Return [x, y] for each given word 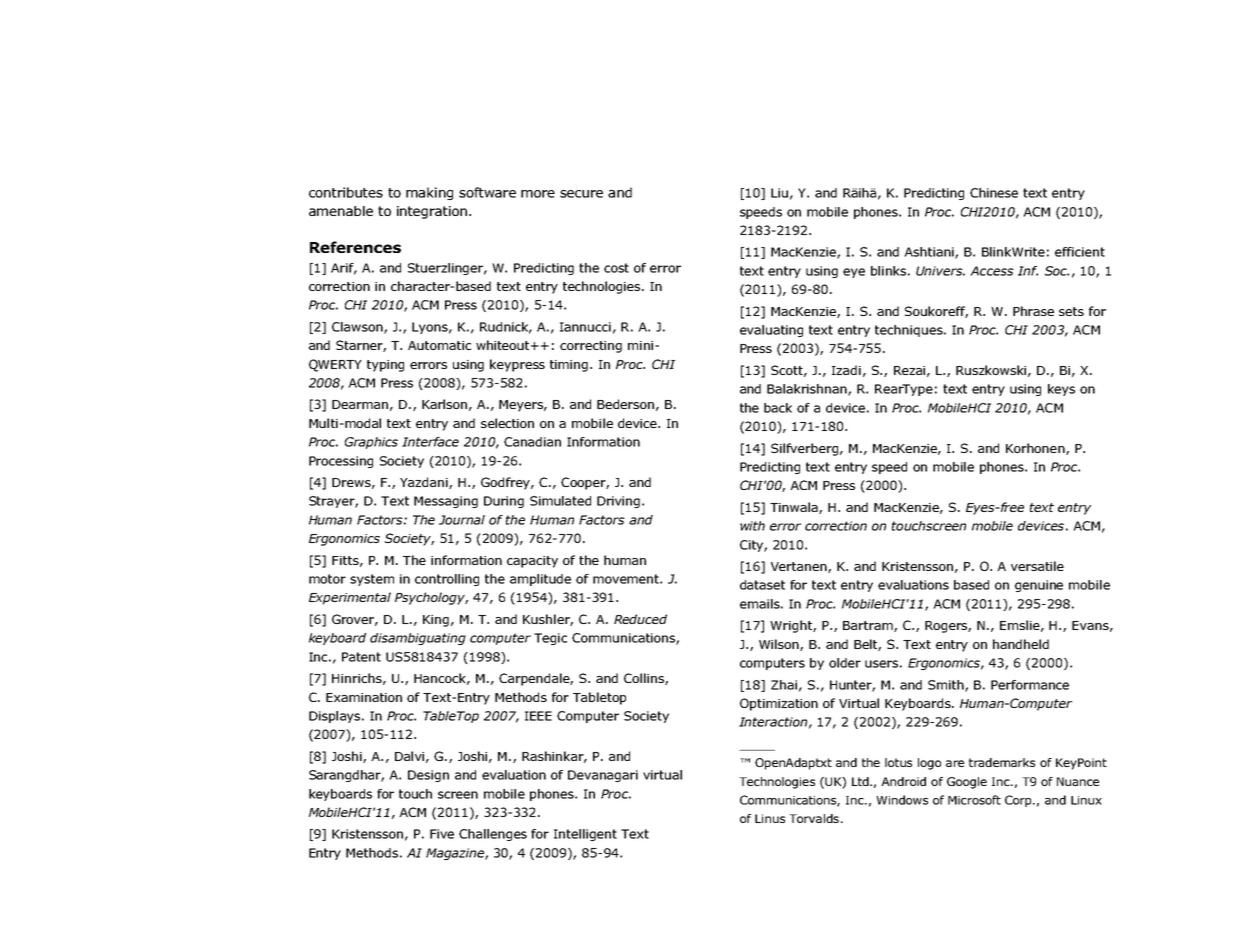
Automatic [439, 345]
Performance [1030, 685]
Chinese [994, 193]
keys [1061, 390]
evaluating [771, 331]
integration [432, 212]
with [752, 526]
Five [442, 834]
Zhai [784, 685]
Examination [364, 697]
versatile [1037, 566]
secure [581, 194]
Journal [462, 520]
